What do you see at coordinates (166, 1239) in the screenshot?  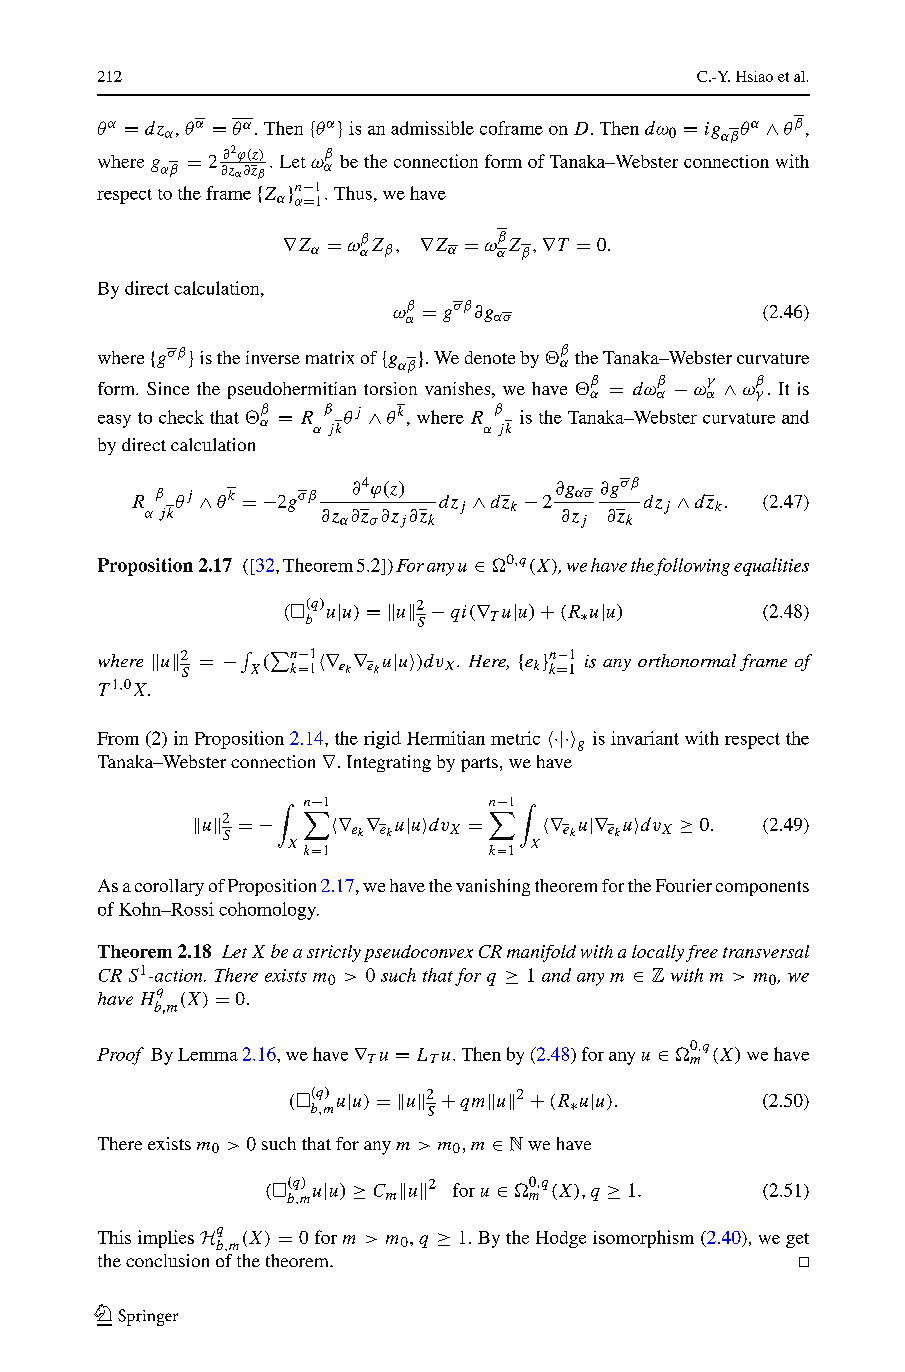 I see `implies` at bounding box center [166, 1239].
